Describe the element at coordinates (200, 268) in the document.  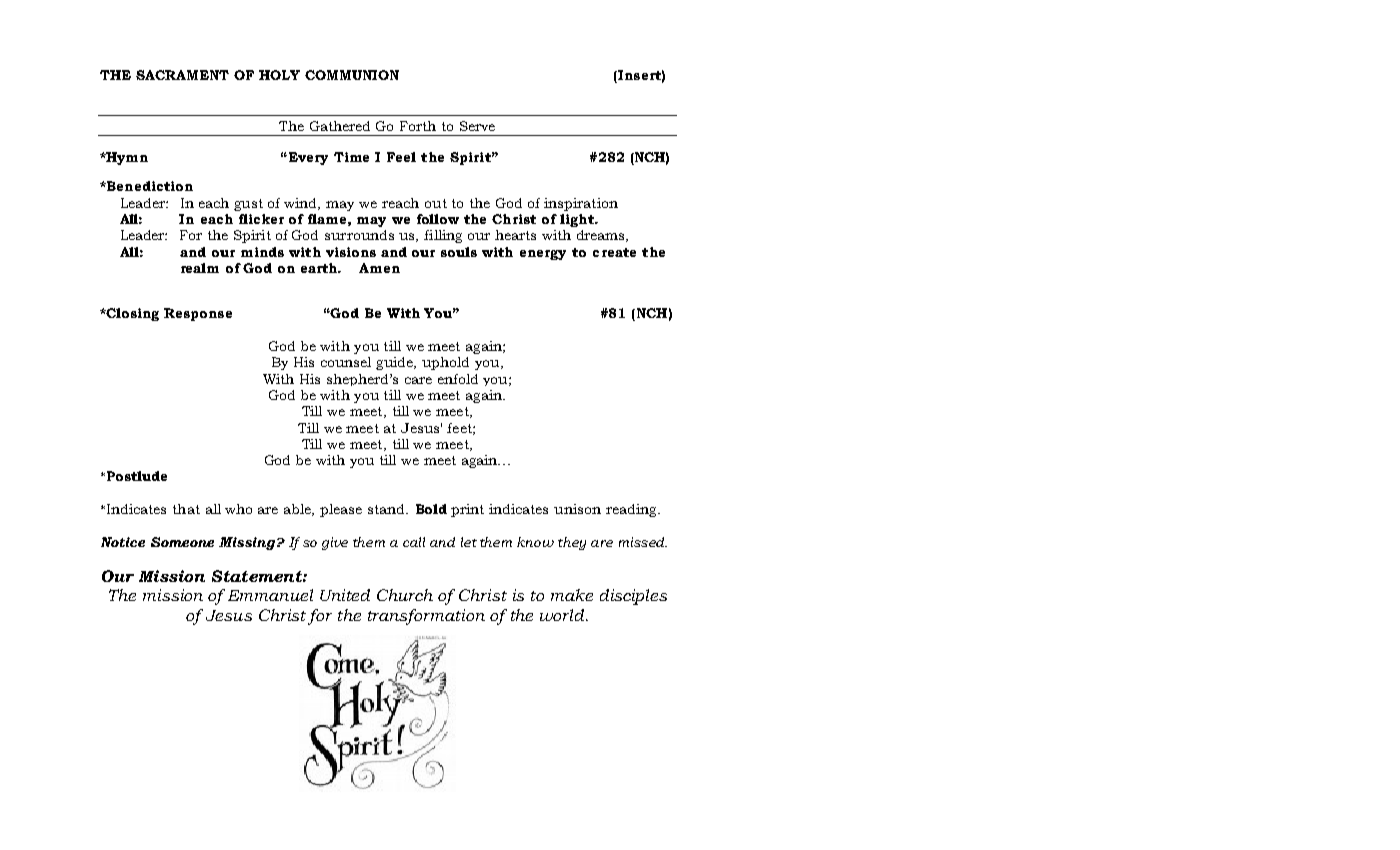
I see `realm` at that location.
